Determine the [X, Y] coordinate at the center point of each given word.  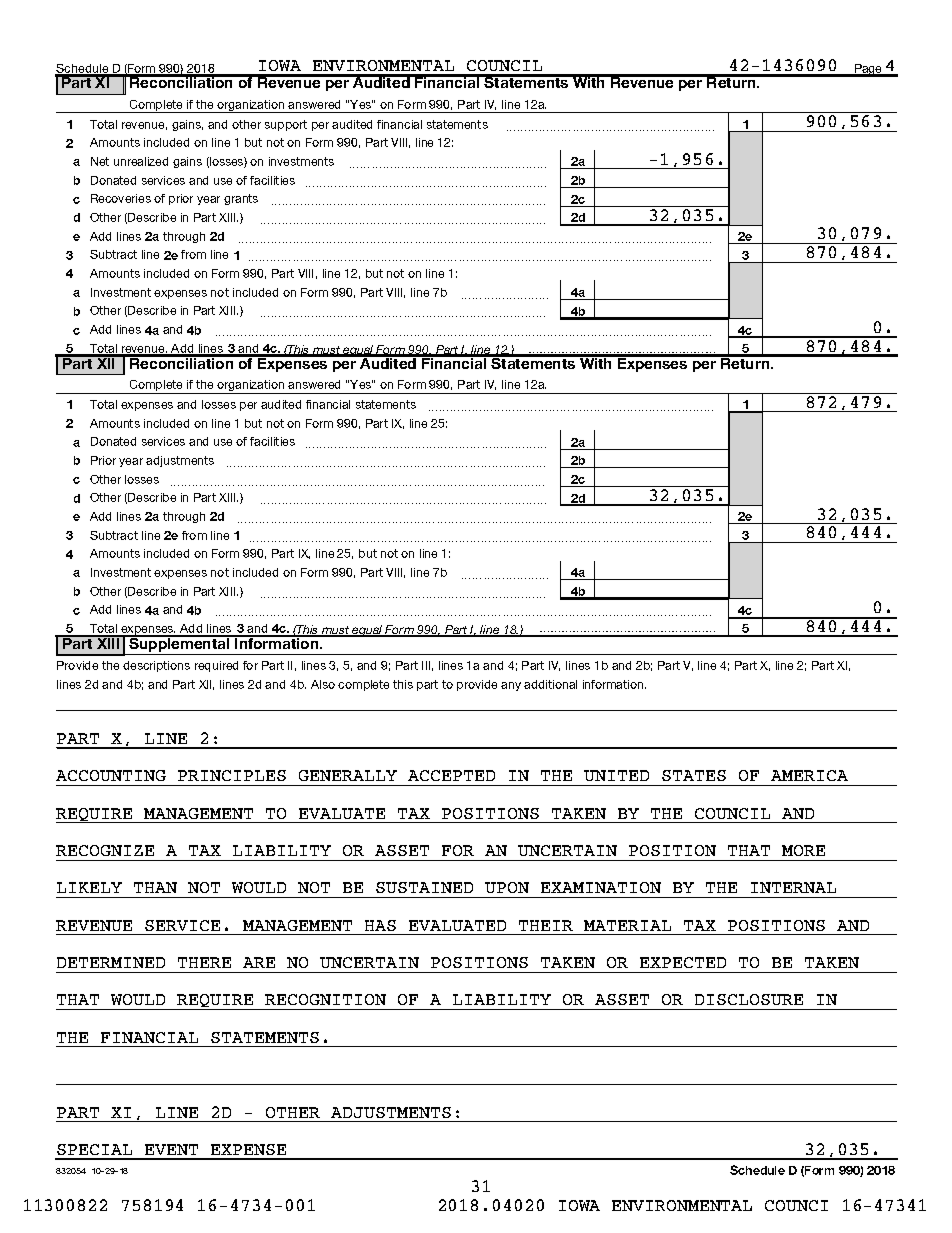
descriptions [156, 666]
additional [550, 684]
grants [241, 199]
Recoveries [121, 198]
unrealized [141, 161]
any [511, 686]
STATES [694, 775]
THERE [204, 962]
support [286, 125]
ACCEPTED [451, 775]
